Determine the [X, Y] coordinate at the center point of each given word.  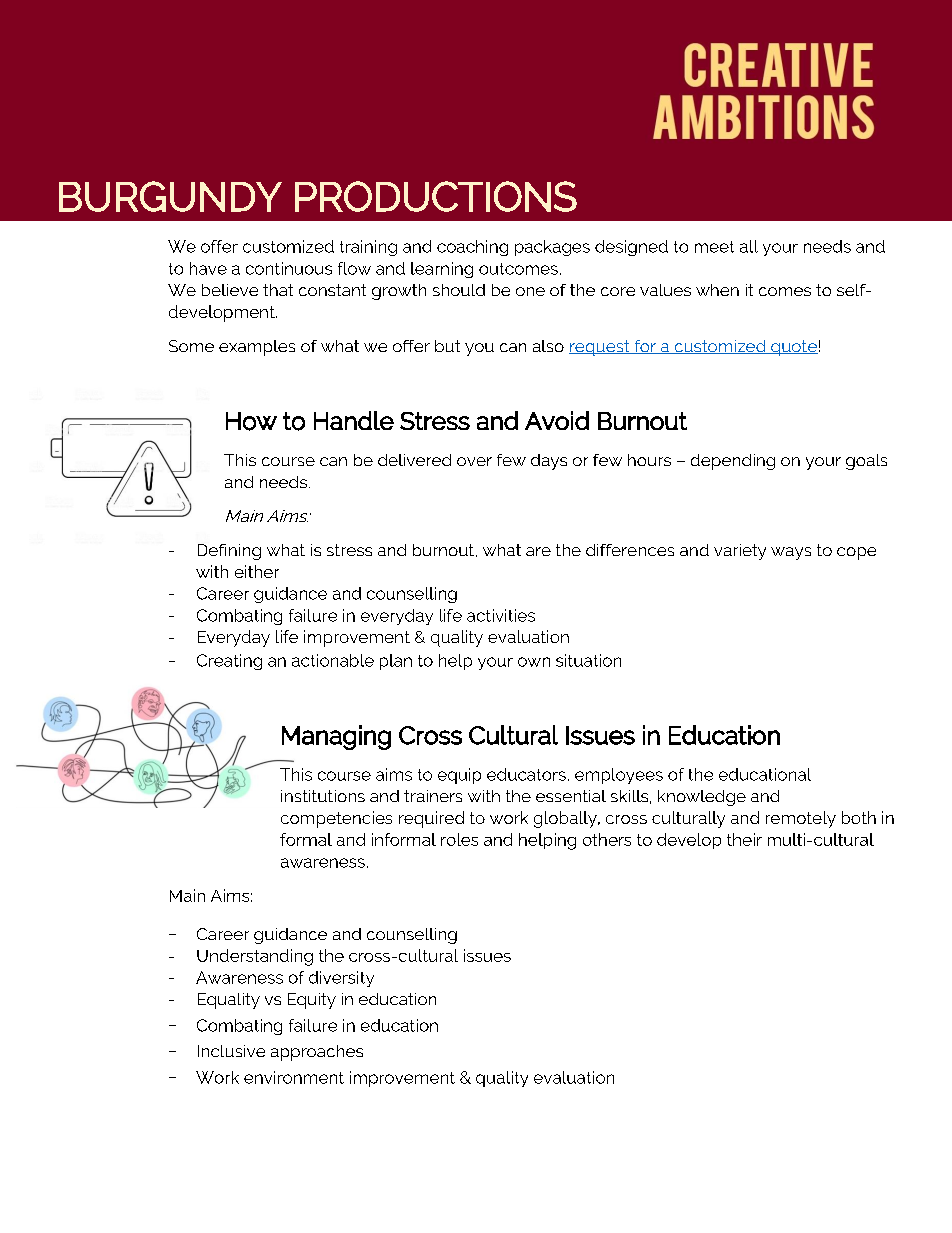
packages [552, 248]
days [549, 462]
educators [526, 774]
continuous [289, 268]
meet [714, 247]
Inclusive [231, 1051]
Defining [229, 552]
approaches [317, 1053]
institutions [323, 796]
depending [733, 462]
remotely [801, 819]
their [744, 839]
